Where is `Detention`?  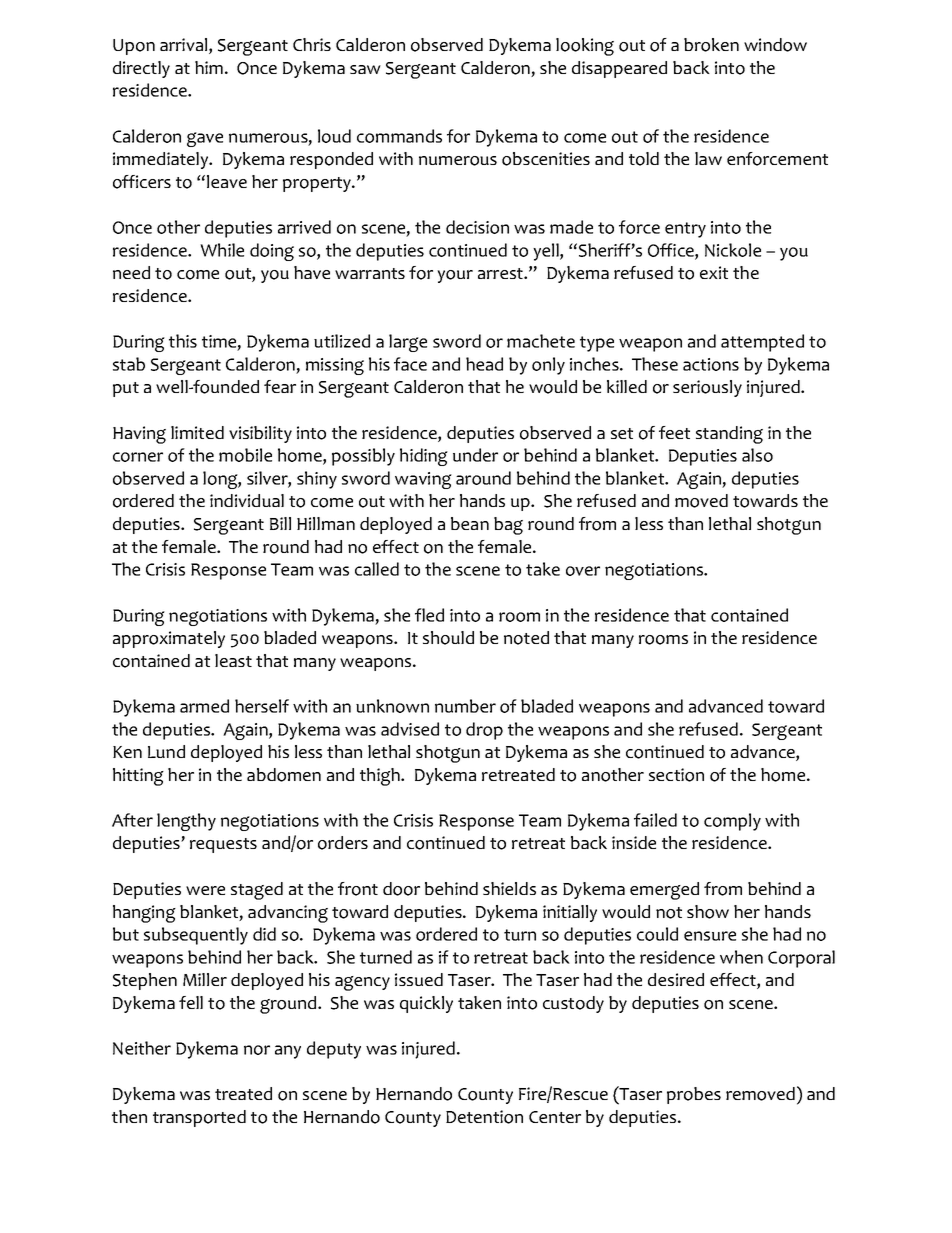
Detention is located at coordinates (484, 1117).
